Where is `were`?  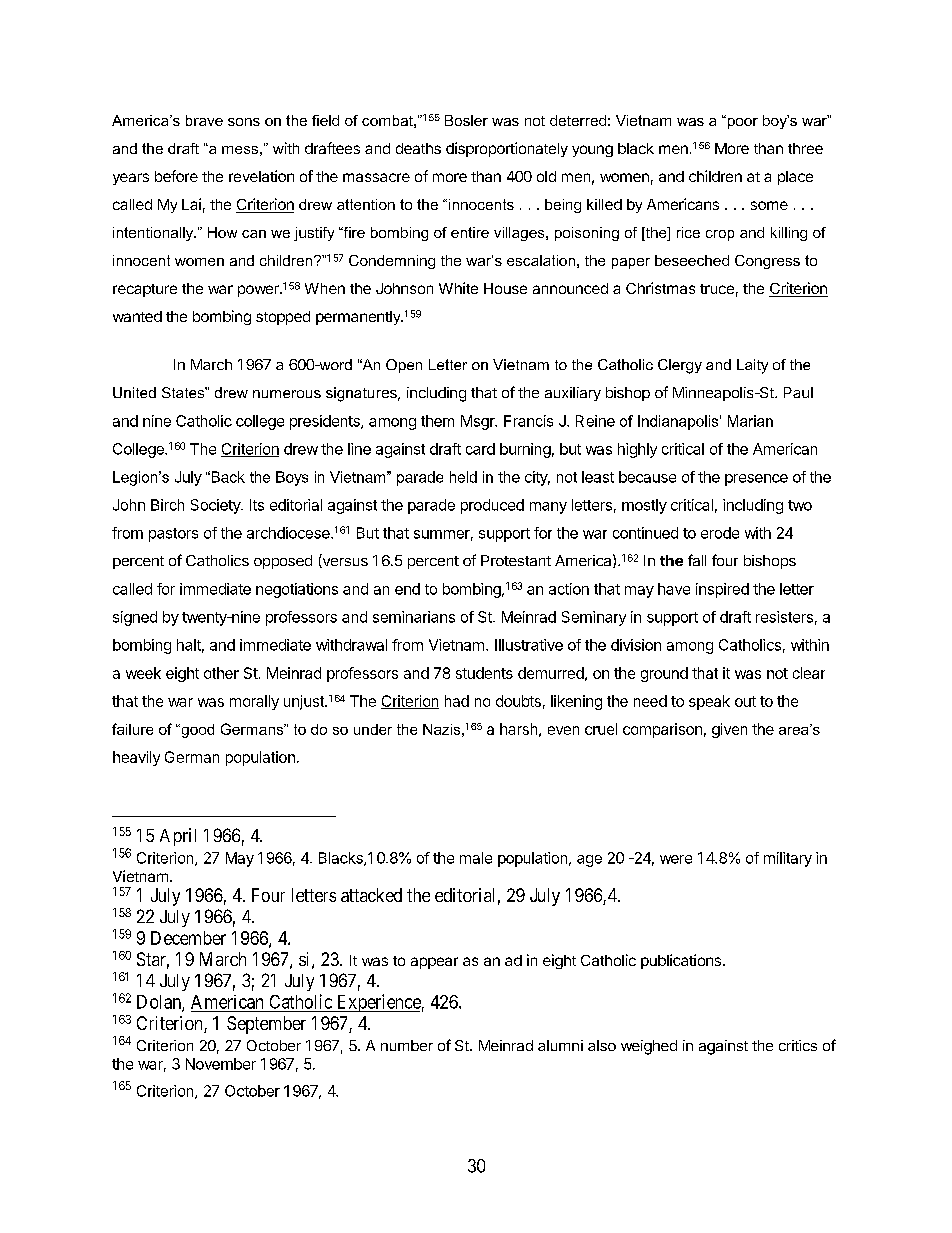
were is located at coordinates (676, 859).
